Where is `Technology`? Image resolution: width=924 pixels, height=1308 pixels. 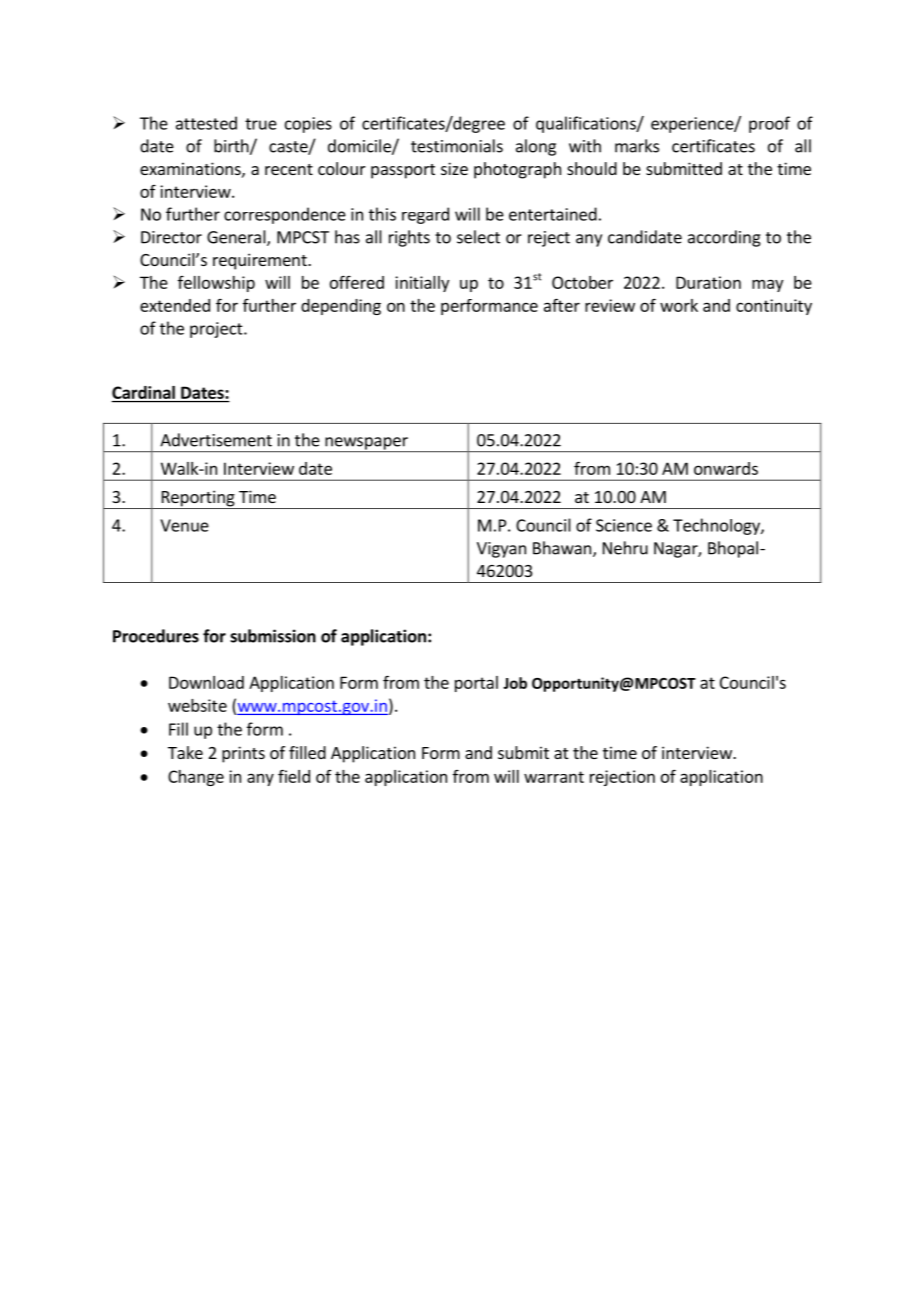 Technology is located at coordinates (717, 526).
